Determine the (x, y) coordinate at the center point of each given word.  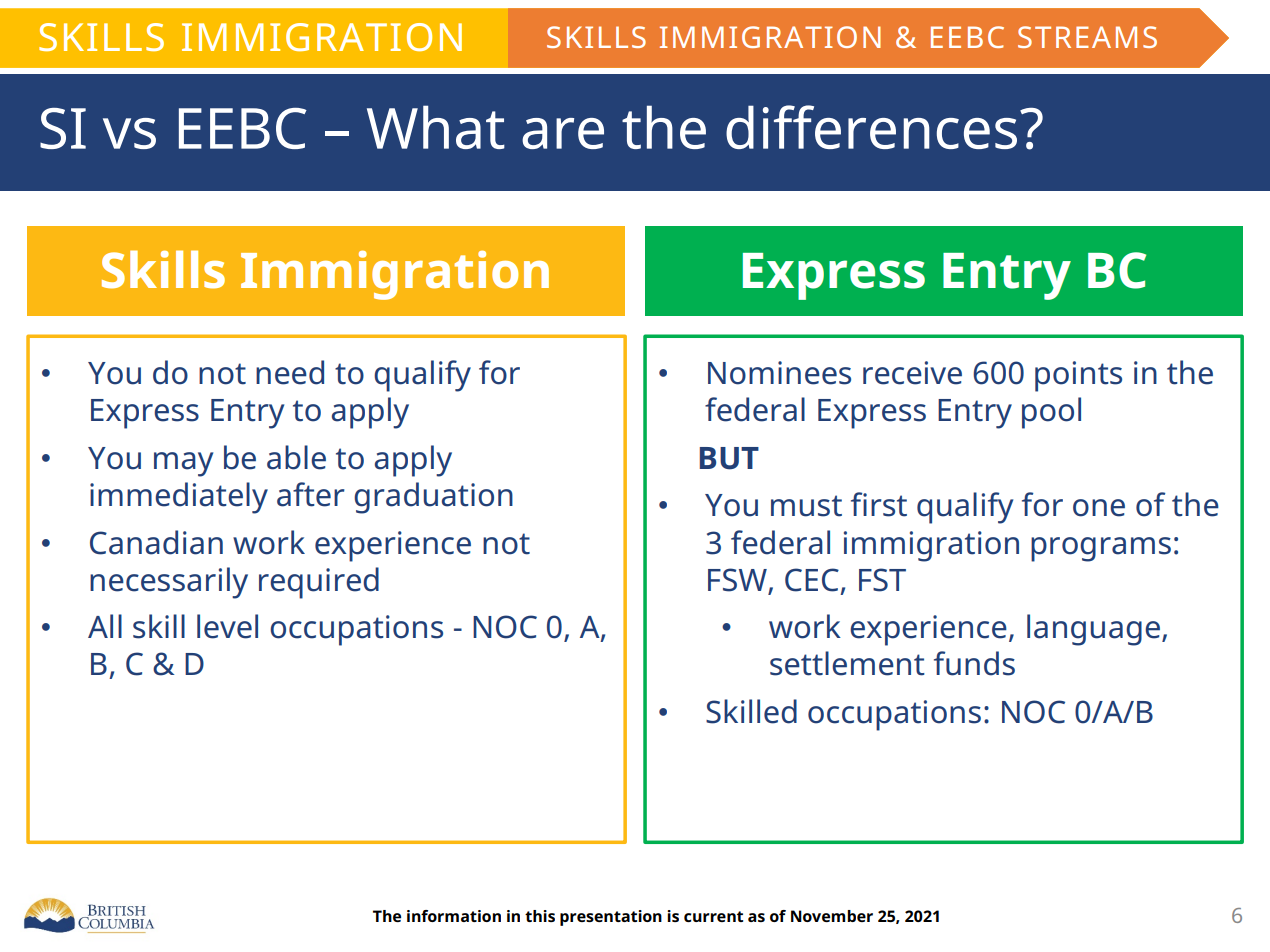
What (436, 127)
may (183, 464)
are (563, 133)
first (879, 504)
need (290, 372)
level (227, 626)
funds (974, 663)
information (454, 916)
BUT (729, 458)
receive (912, 373)
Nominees (779, 373)
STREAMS (1087, 37)
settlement (847, 663)
